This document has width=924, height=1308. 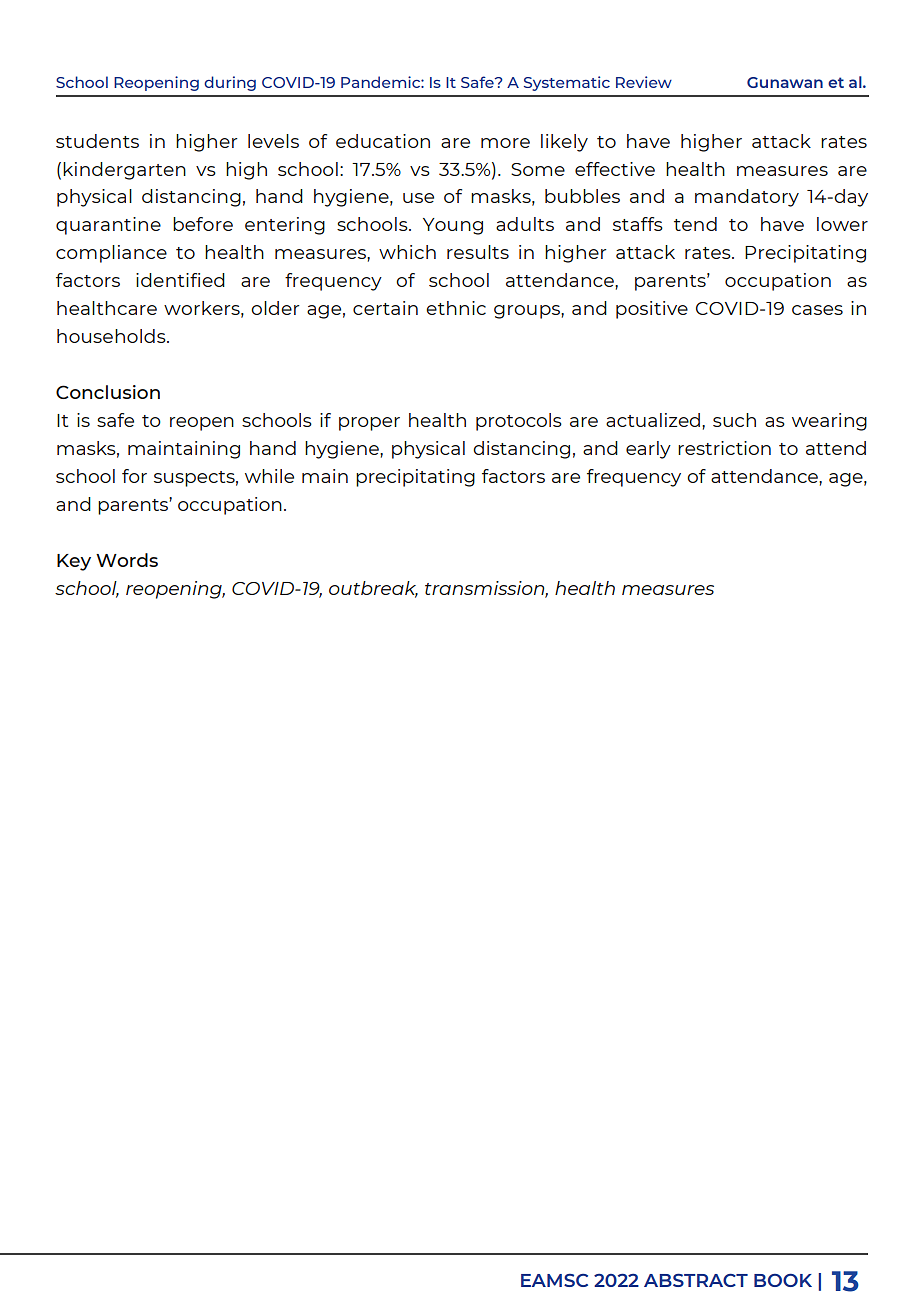 I want to click on mandatory, so click(x=747, y=198).
